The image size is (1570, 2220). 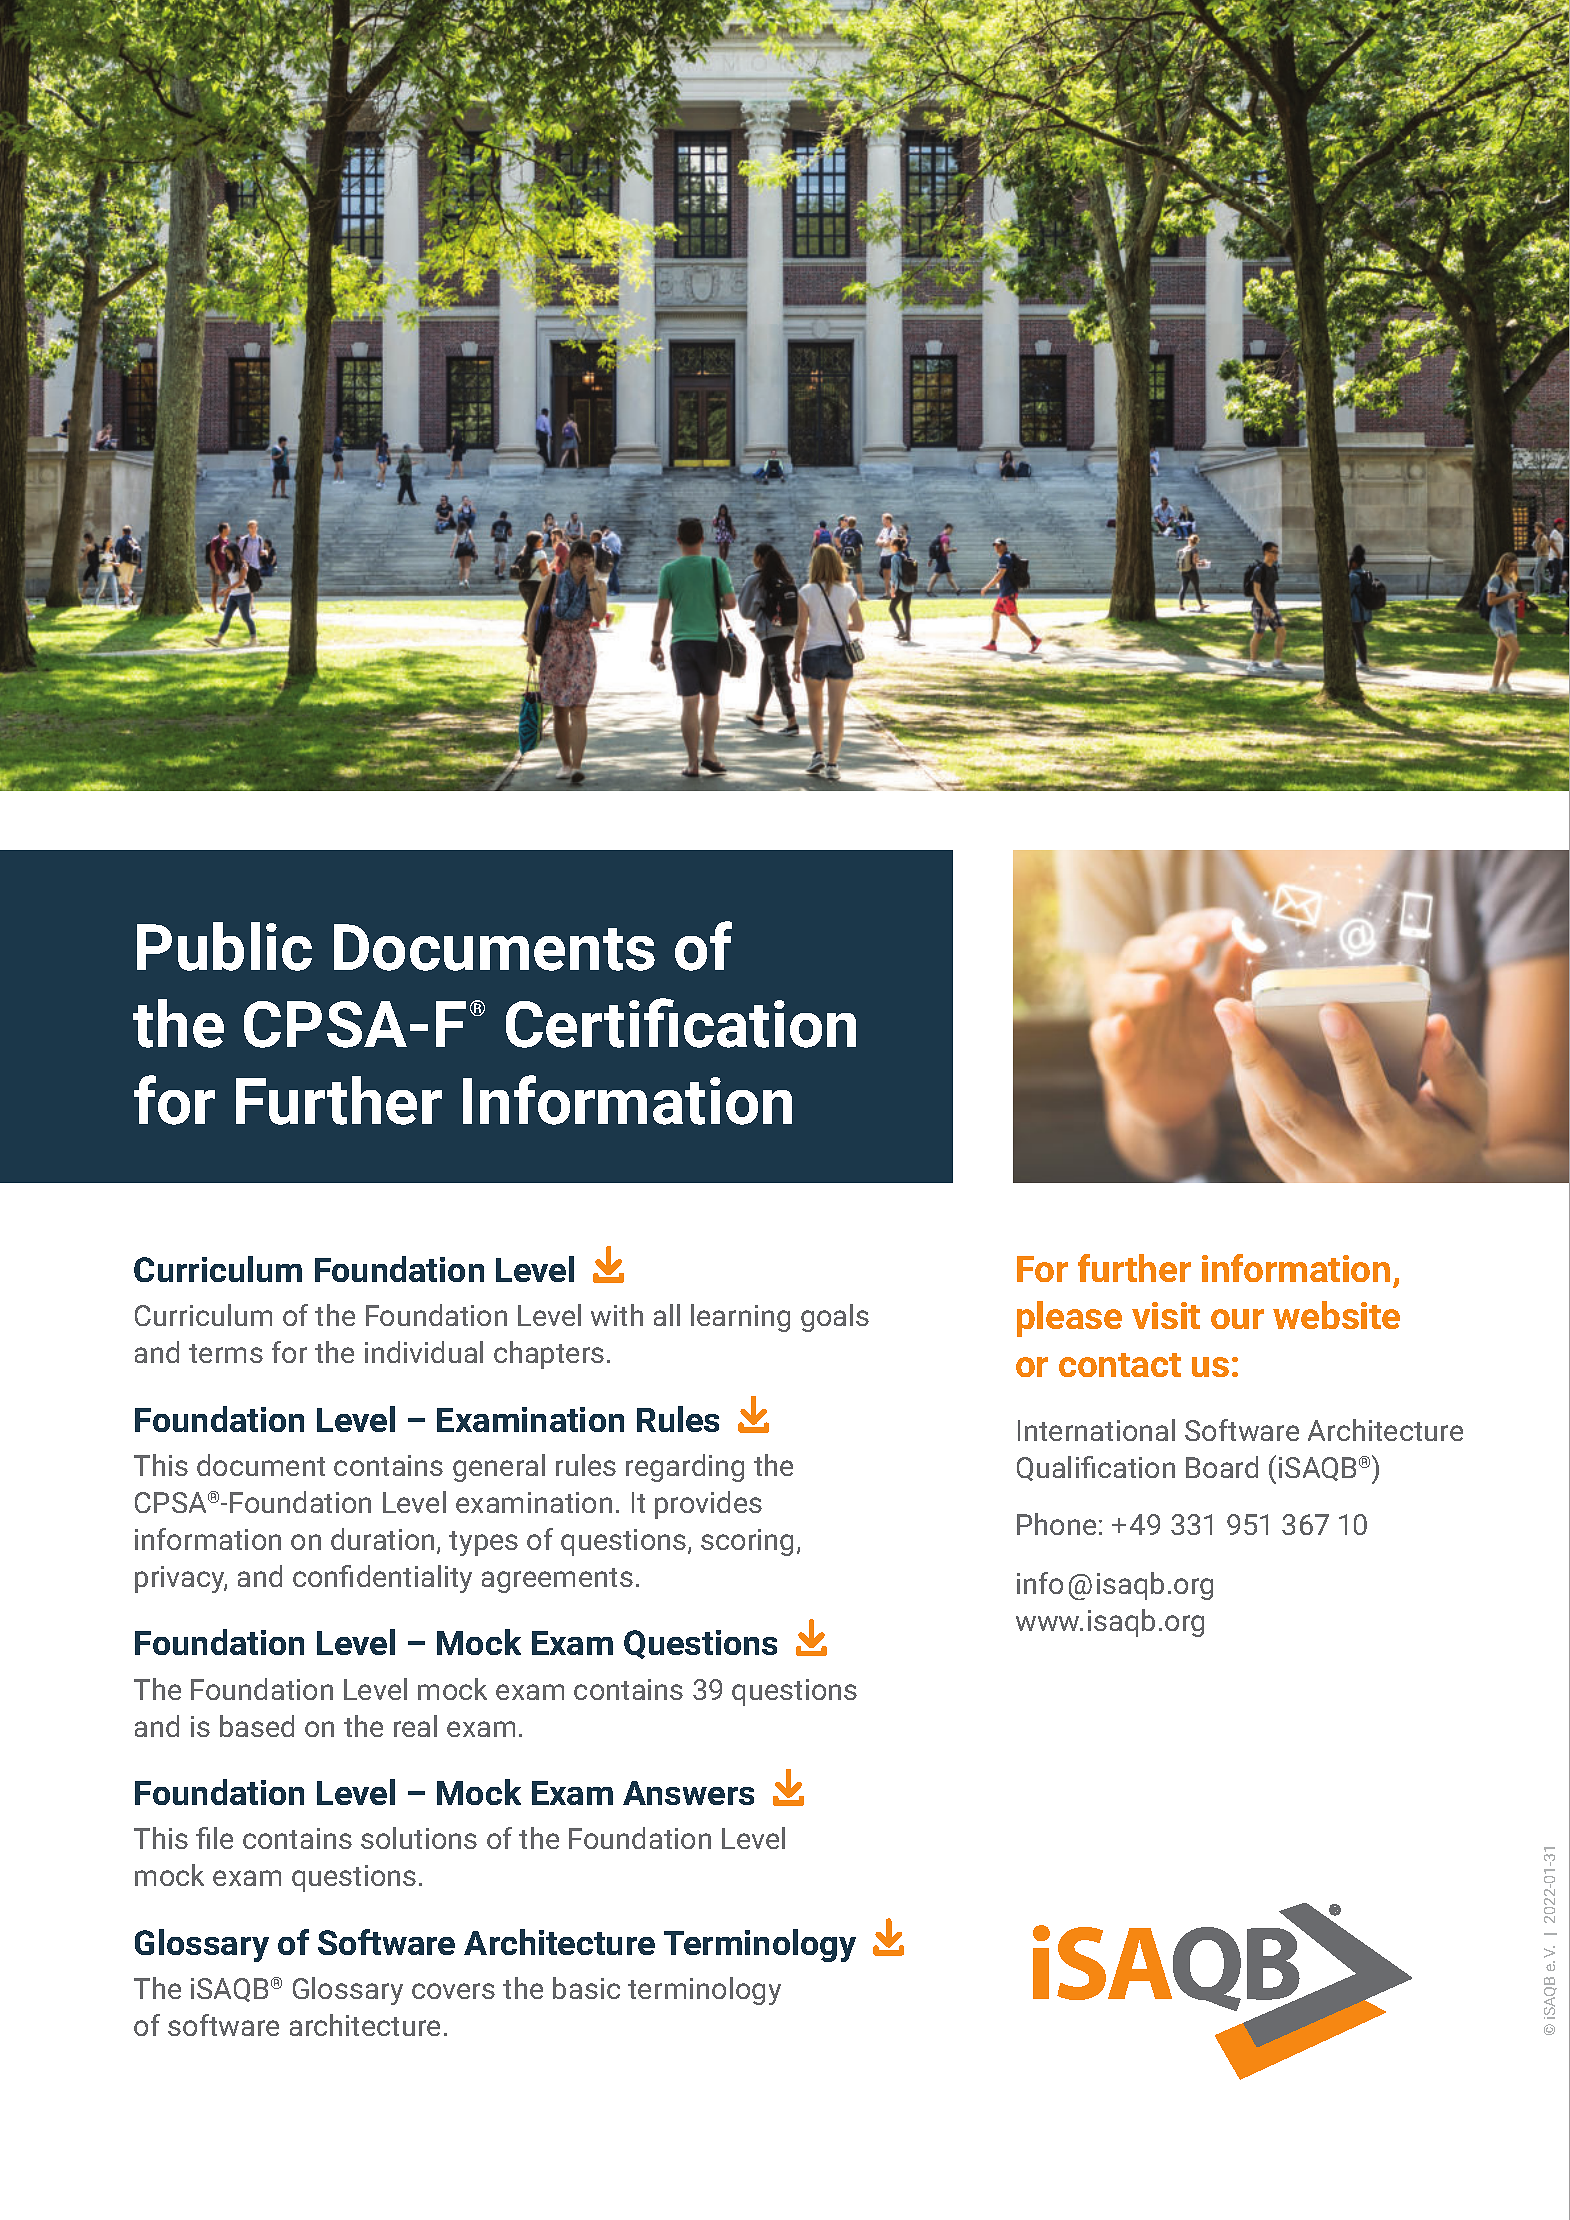 What do you see at coordinates (419, 1838) in the screenshot?
I see `solutions` at bounding box center [419, 1838].
